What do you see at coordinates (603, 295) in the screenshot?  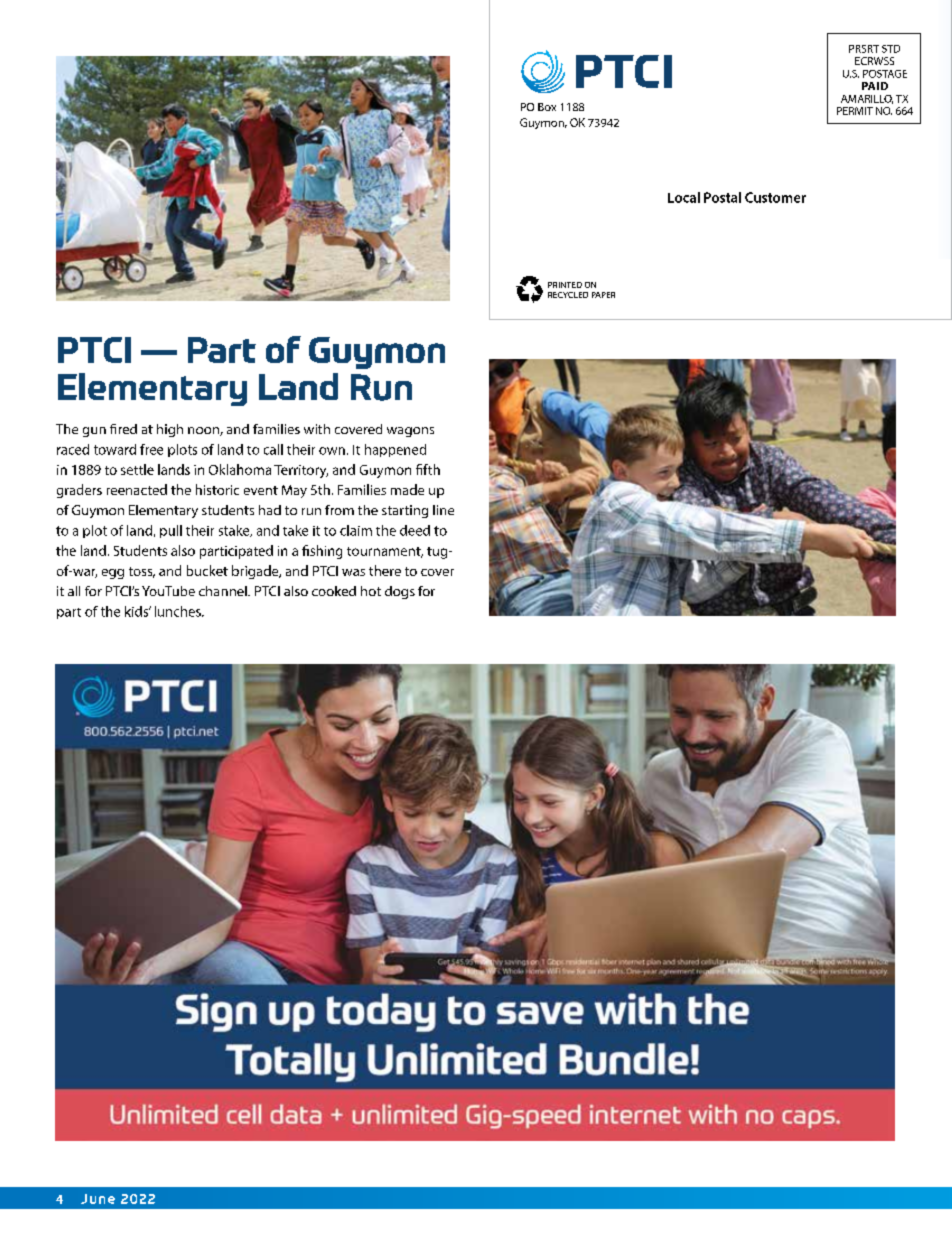 I see `PAPER` at bounding box center [603, 295].
